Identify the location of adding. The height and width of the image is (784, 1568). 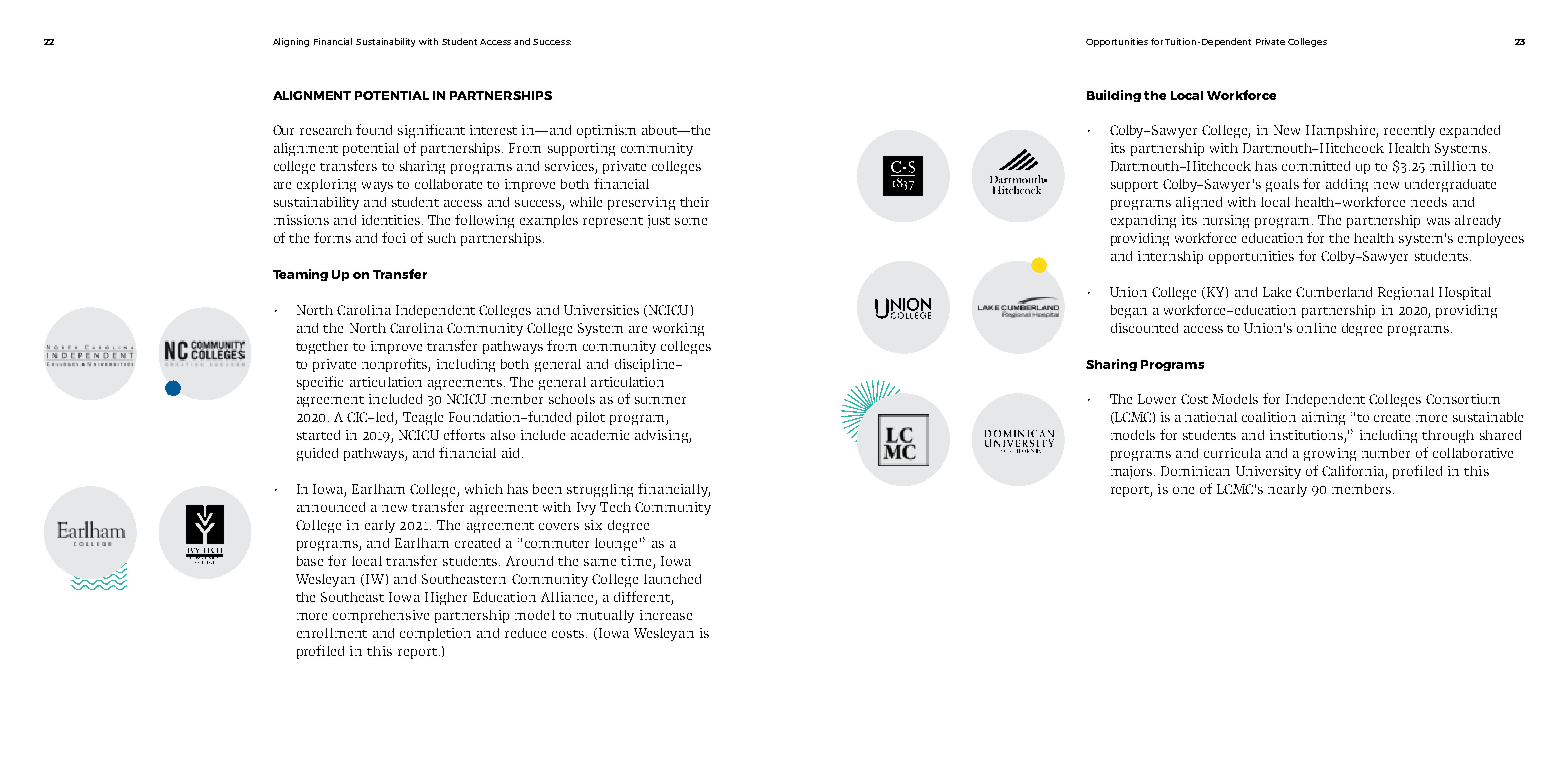
(1347, 185).
